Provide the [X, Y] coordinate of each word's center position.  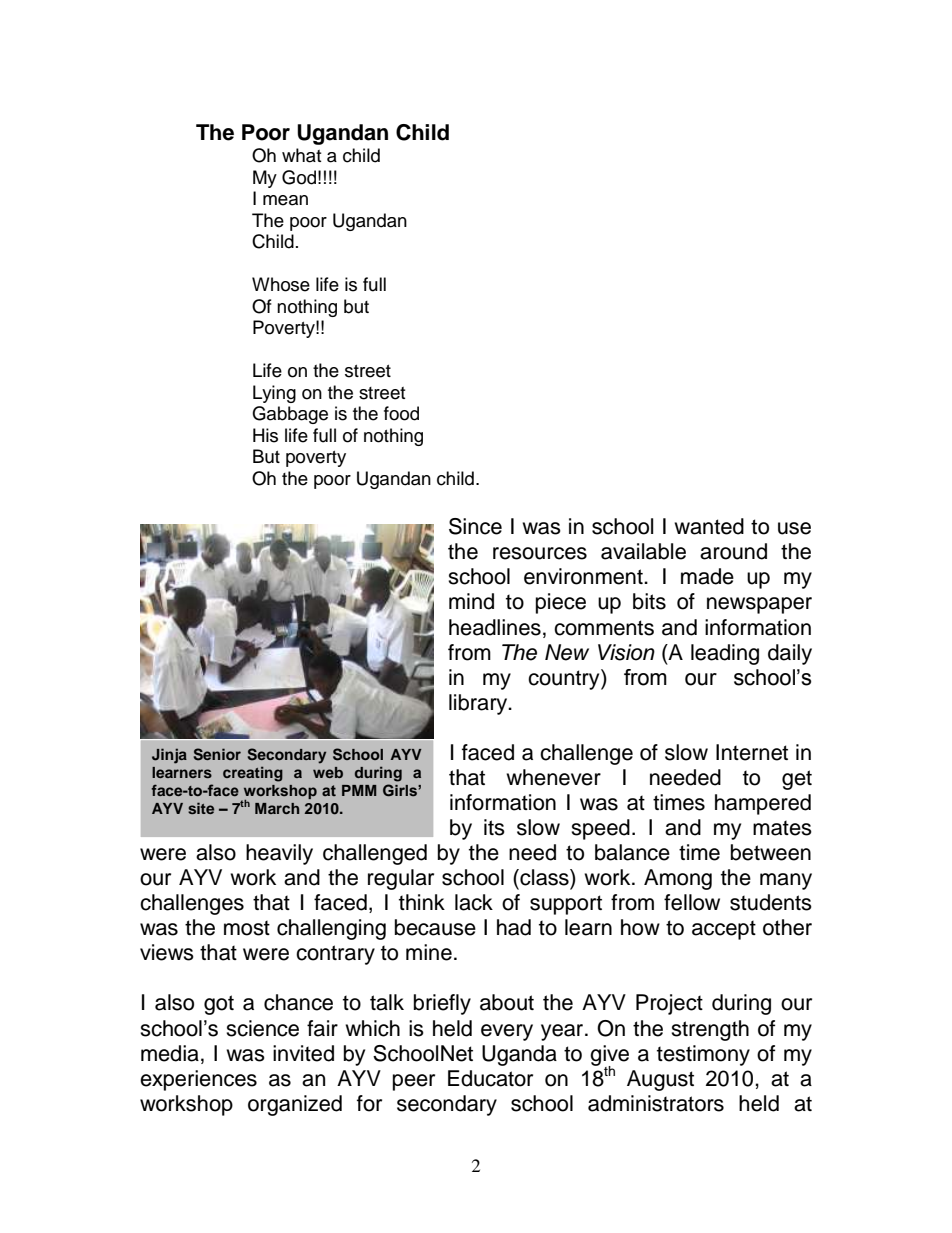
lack [474, 902]
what [301, 155]
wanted [709, 526]
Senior [217, 754]
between [771, 852]
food [401, 413]
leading [725, 654]
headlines [495, 627]
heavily [279, 854]
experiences [198, 1080]
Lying [274, 394]
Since [475, 526]
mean [285, 200]
